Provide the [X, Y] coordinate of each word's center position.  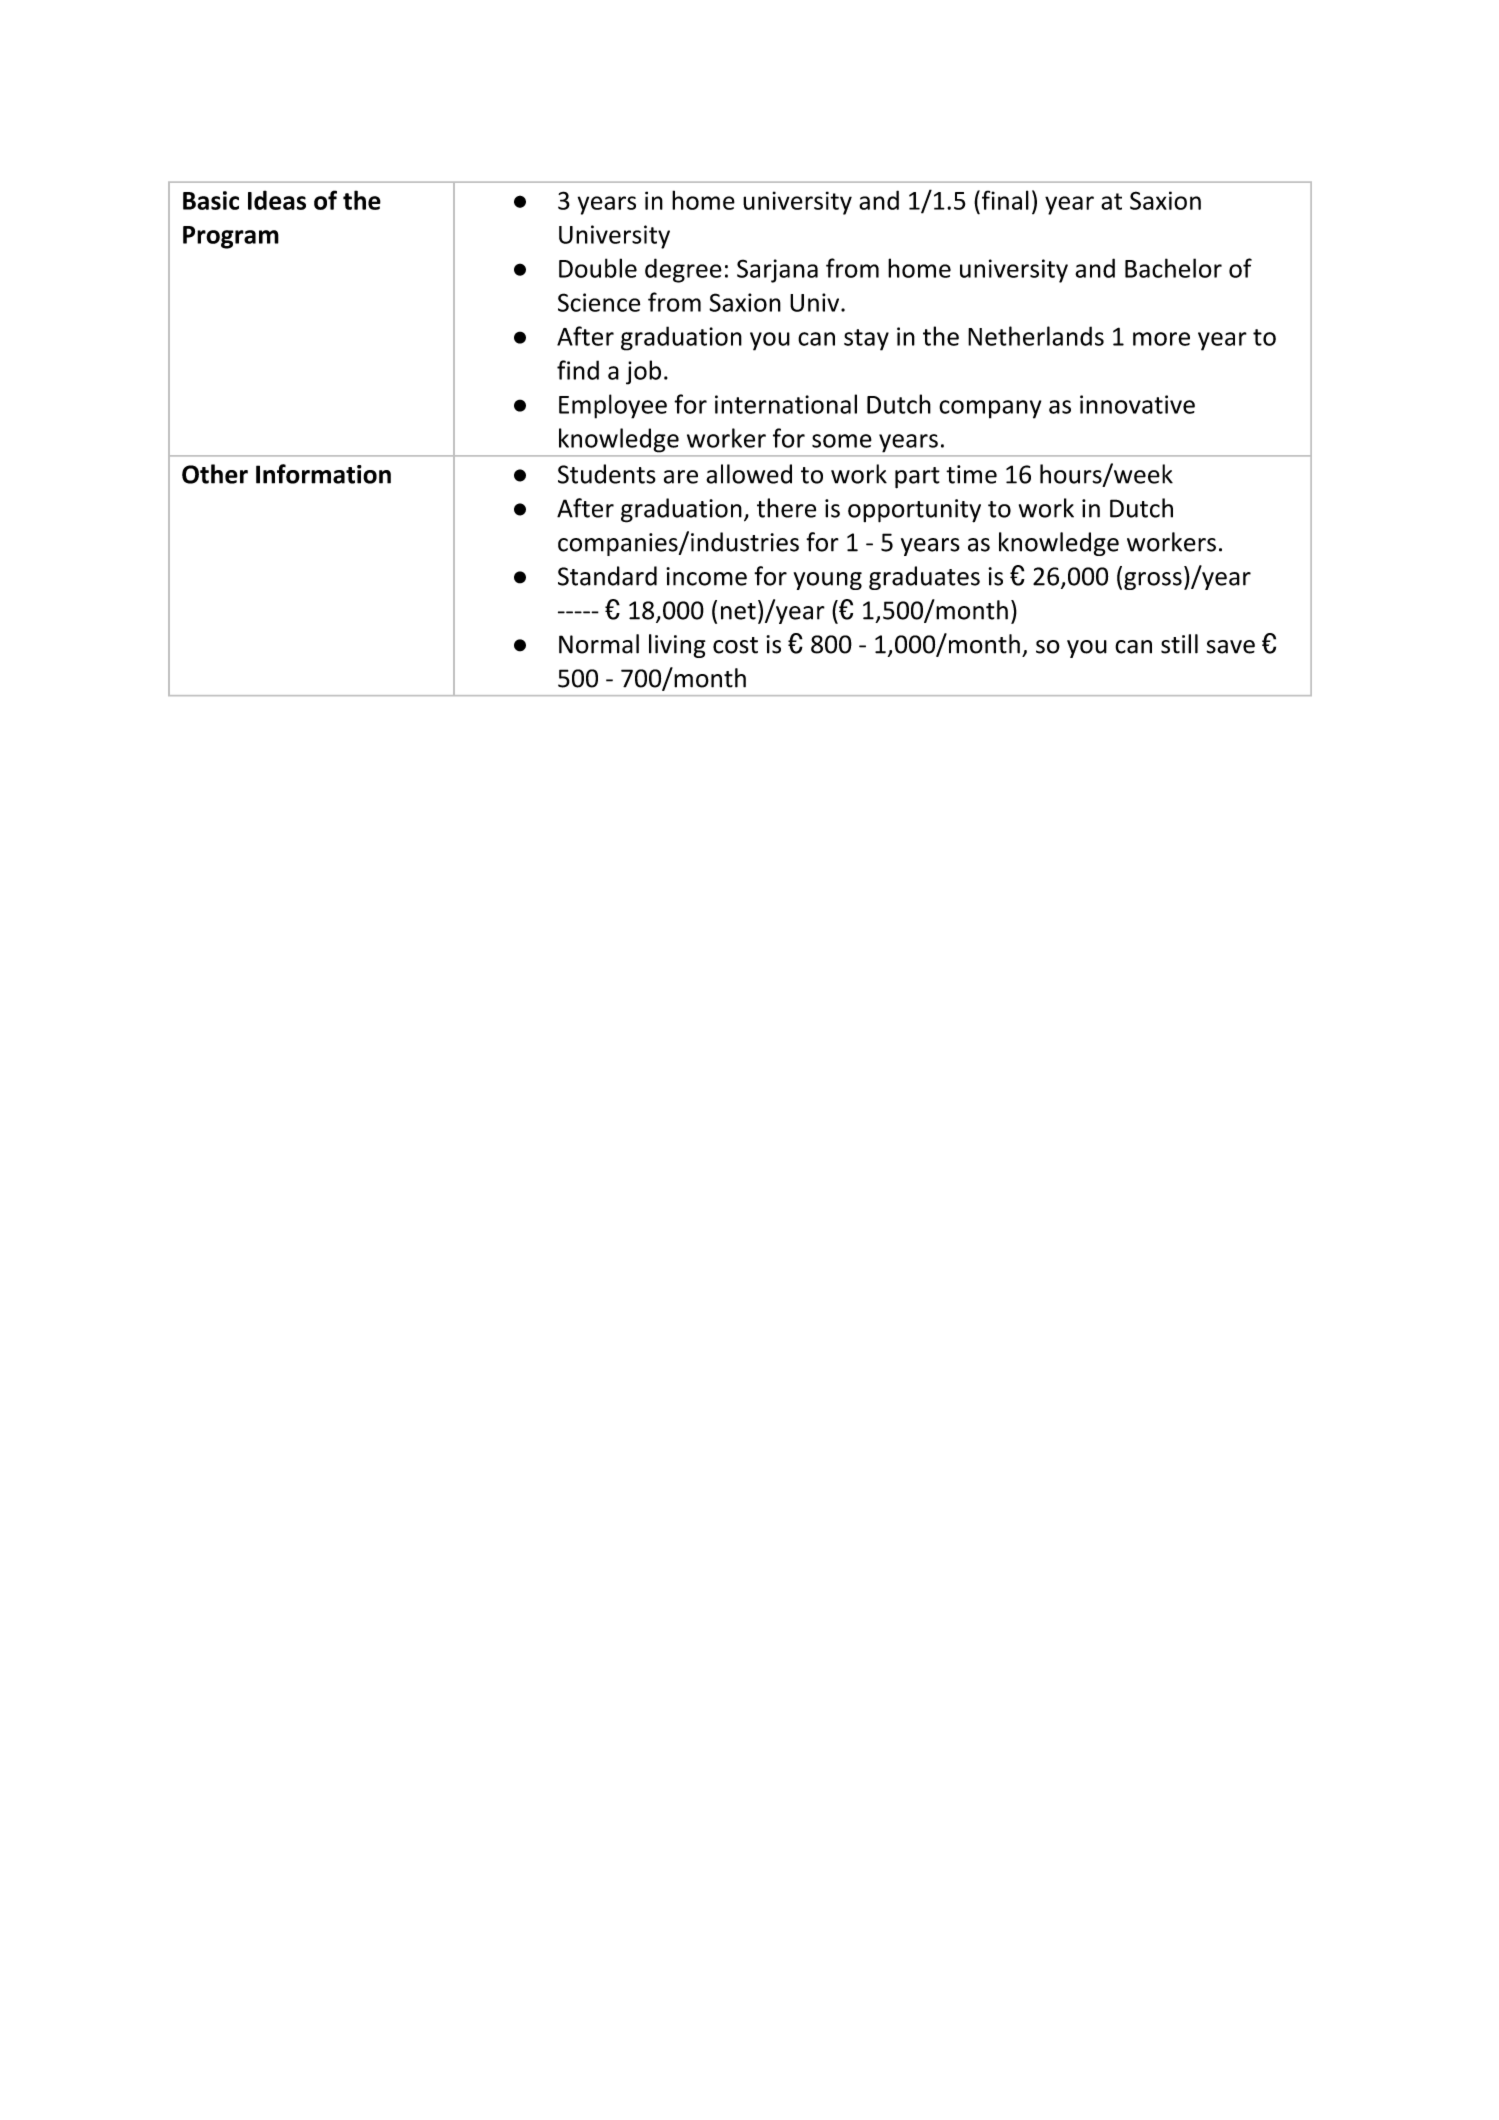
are [681, 477]
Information [323, 474]
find [578, 370]
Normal [599, 644]
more [1161, 339]
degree [683, 270]
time [971, 474]
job [643, 372]
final [1004, 200]
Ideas [277, 200]
